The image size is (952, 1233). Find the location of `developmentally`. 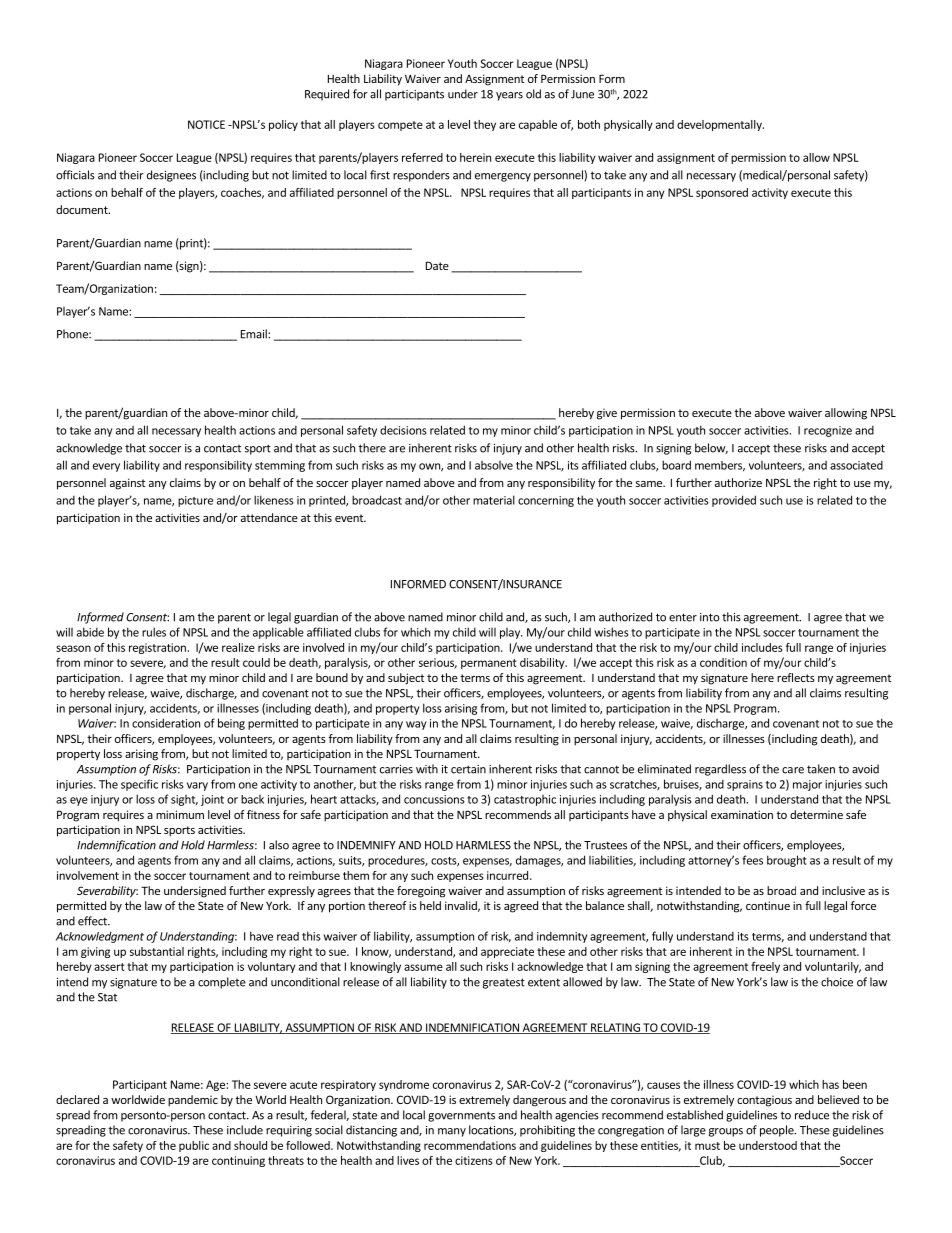

developmentally is located at coordinates (720, 125).
